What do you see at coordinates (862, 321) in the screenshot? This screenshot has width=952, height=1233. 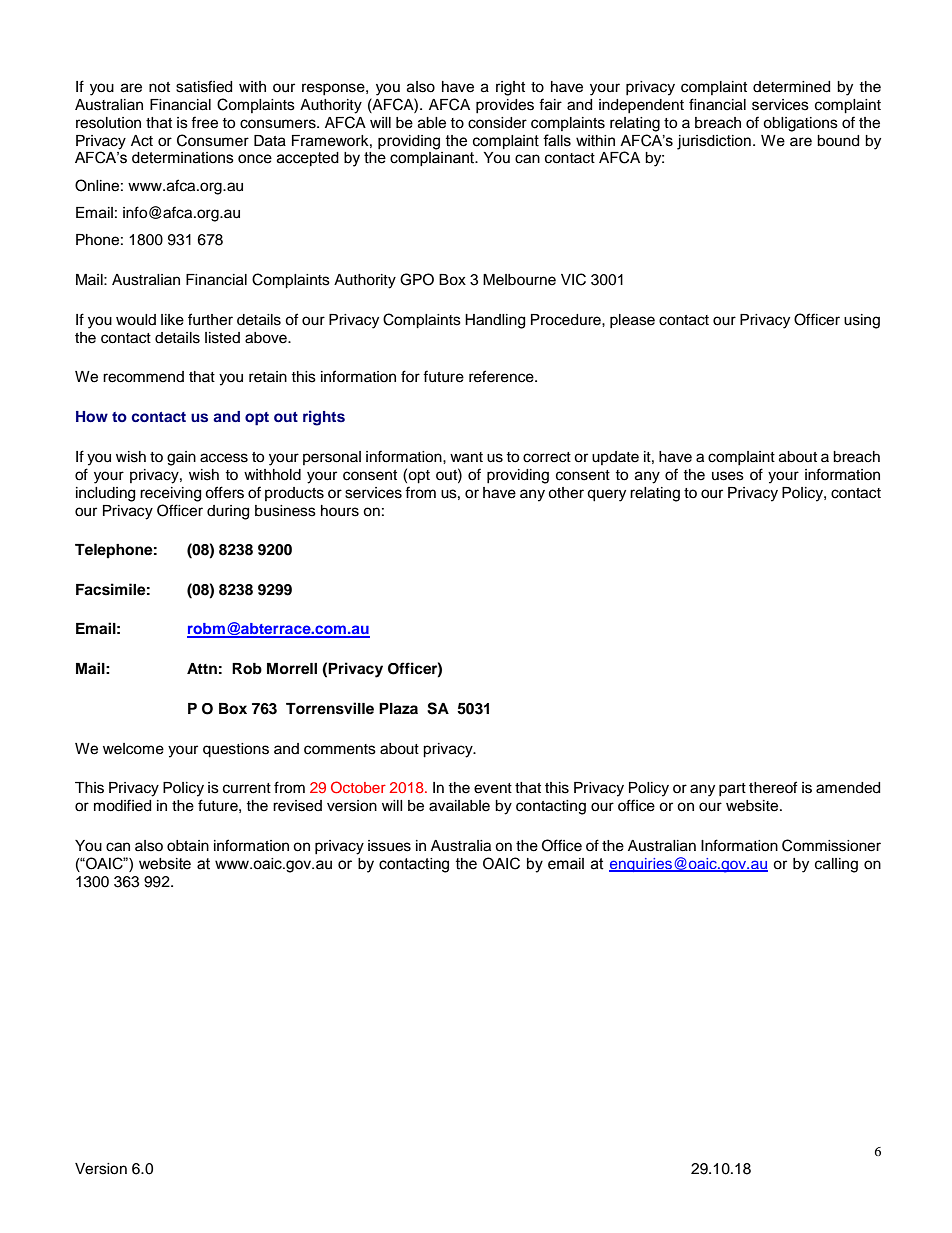 I see `using` at bounding box center [862, 321].
